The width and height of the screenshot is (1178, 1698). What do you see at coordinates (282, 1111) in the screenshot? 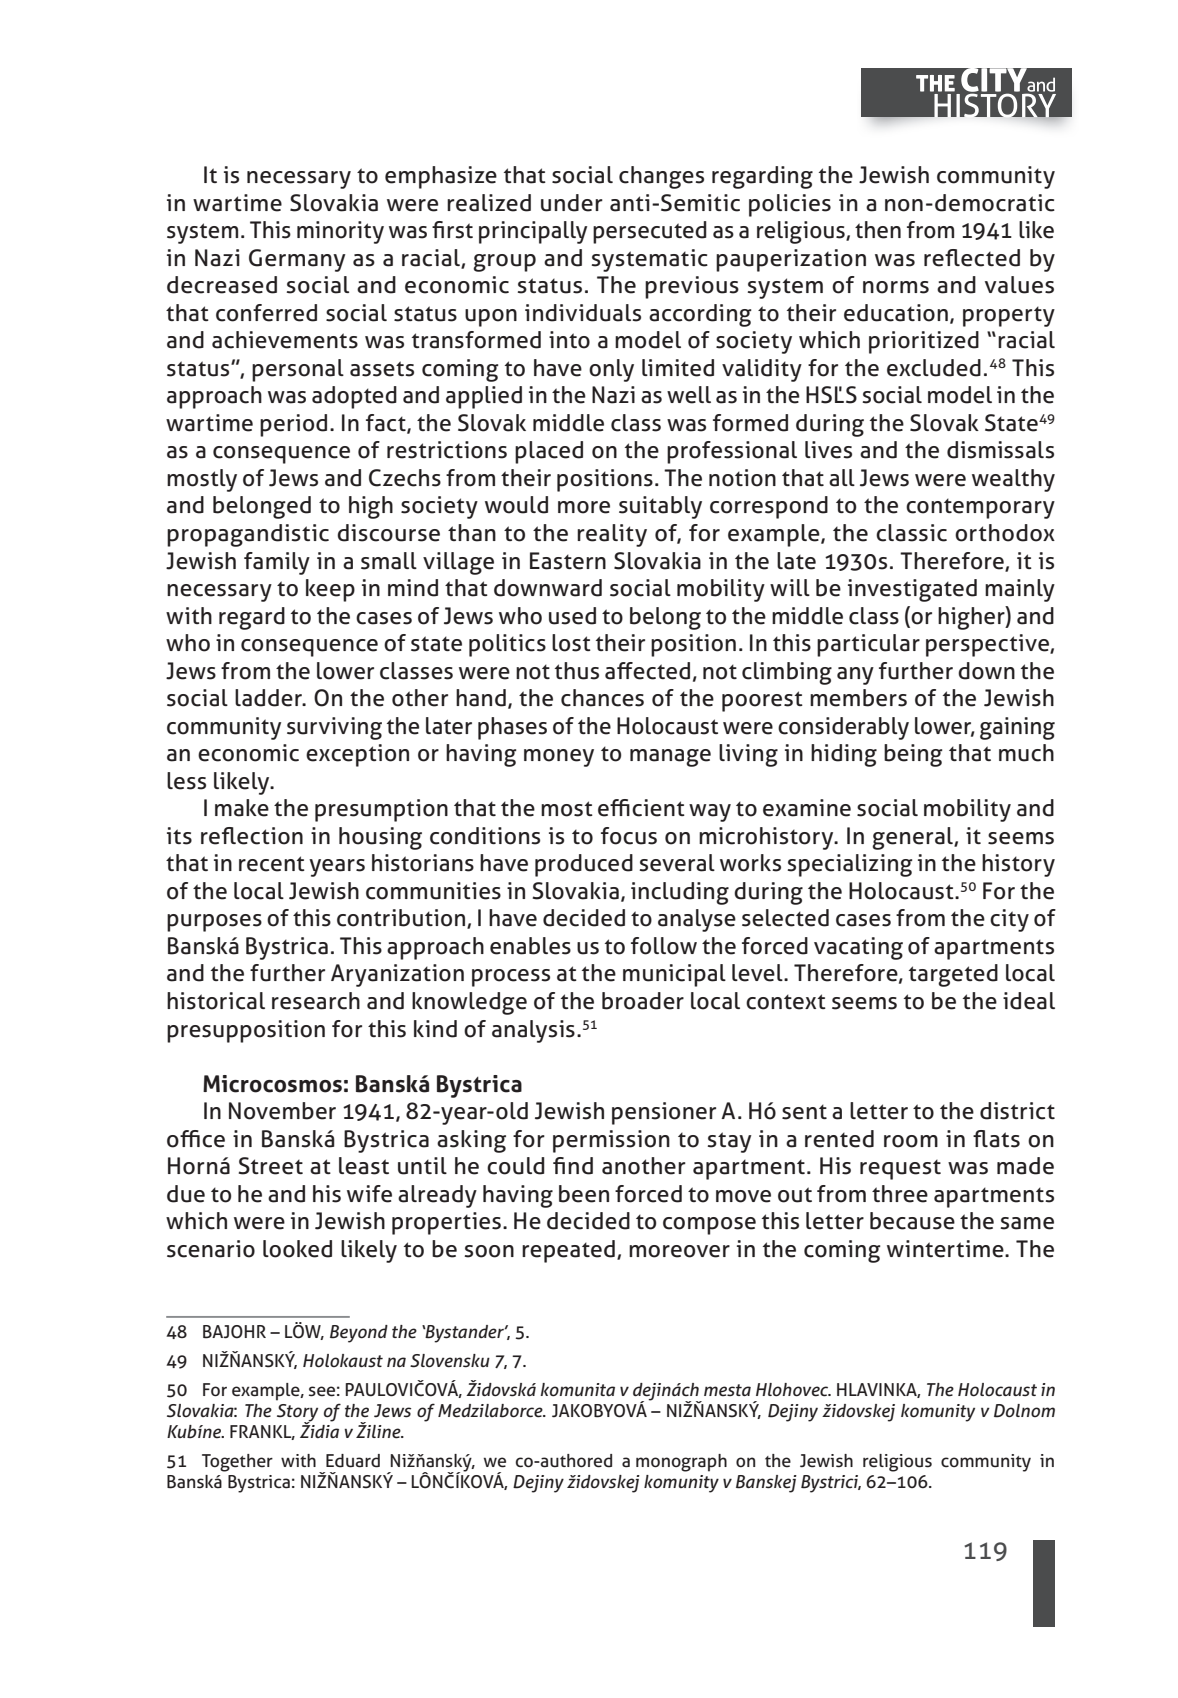
I see `November` at bounding box center [282, 1111].
